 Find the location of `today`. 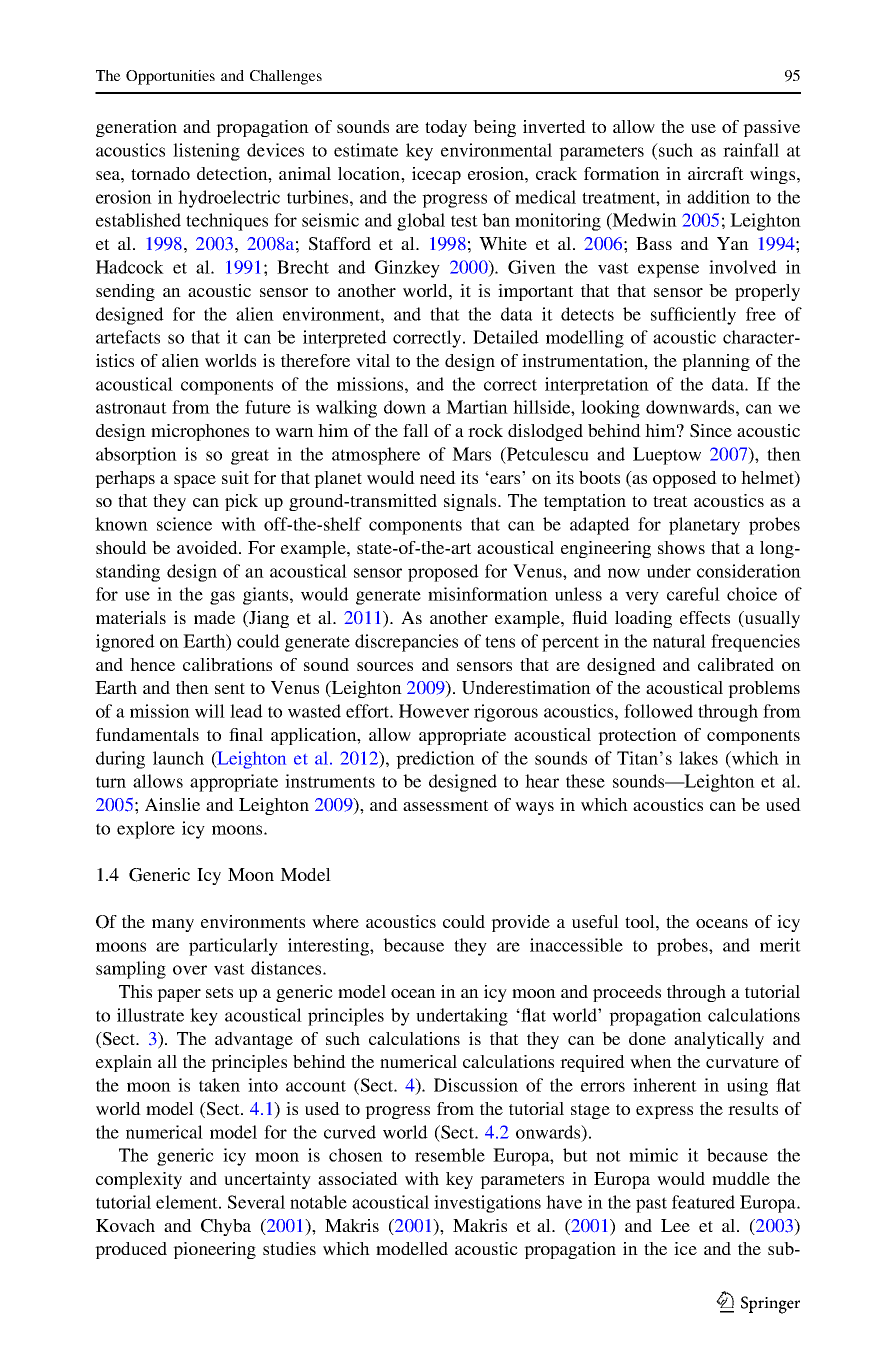

today is located at coordinates (446, 128).
